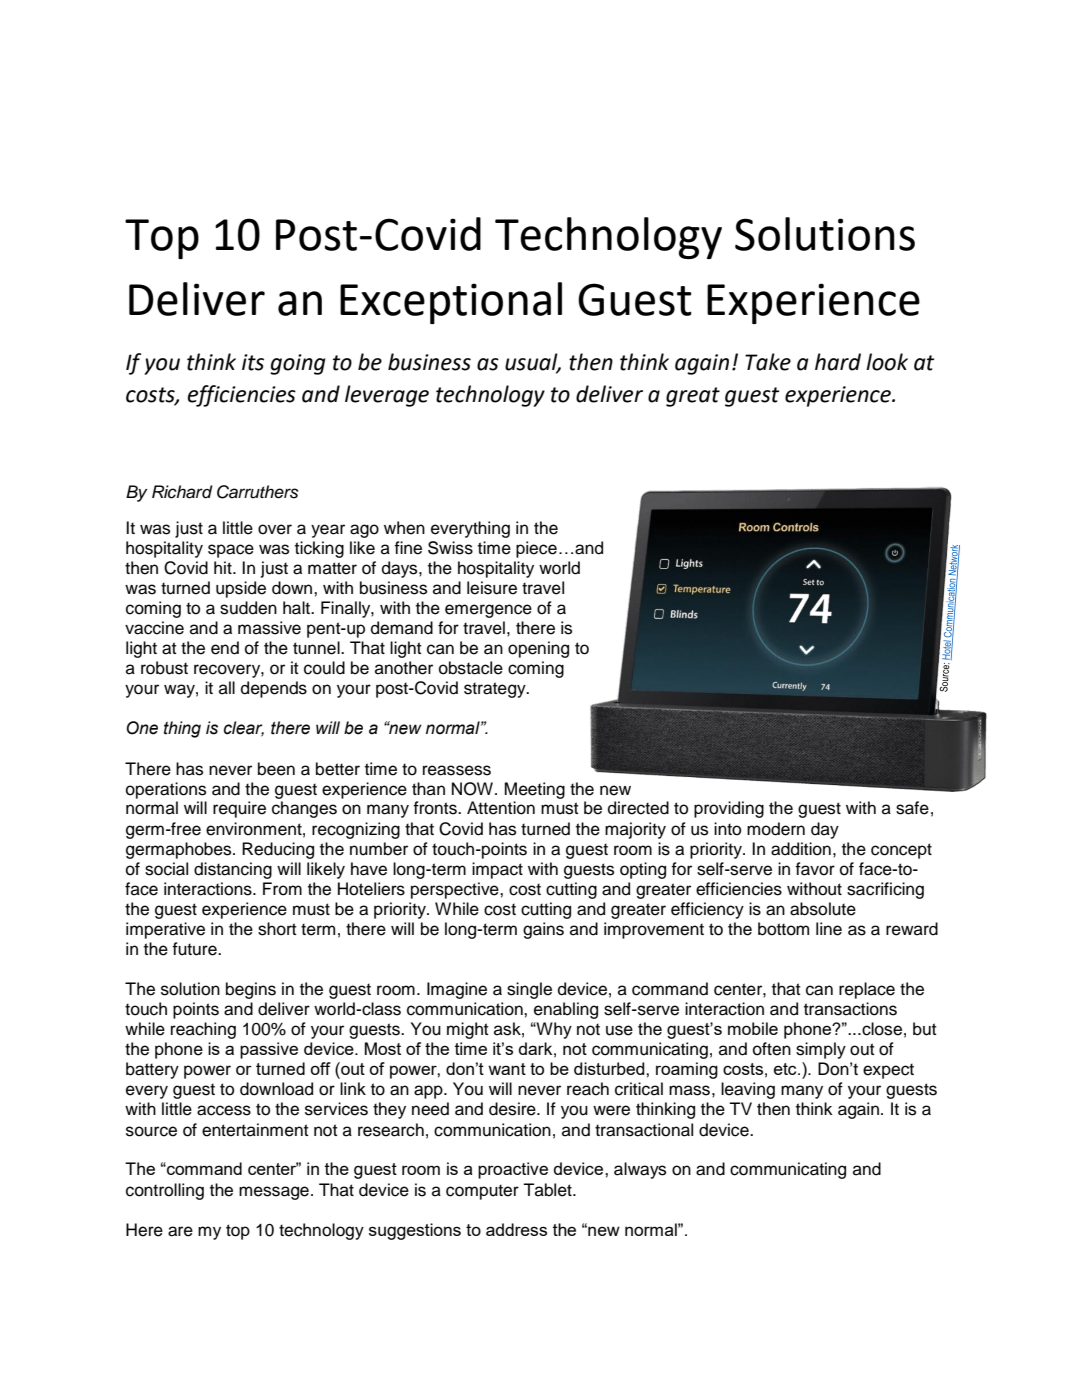 The height and width of the document is (1381, 1067). What do you see at coordinates (912, 808) in the document?
I see `safe` at bounding box center [912, 808].
